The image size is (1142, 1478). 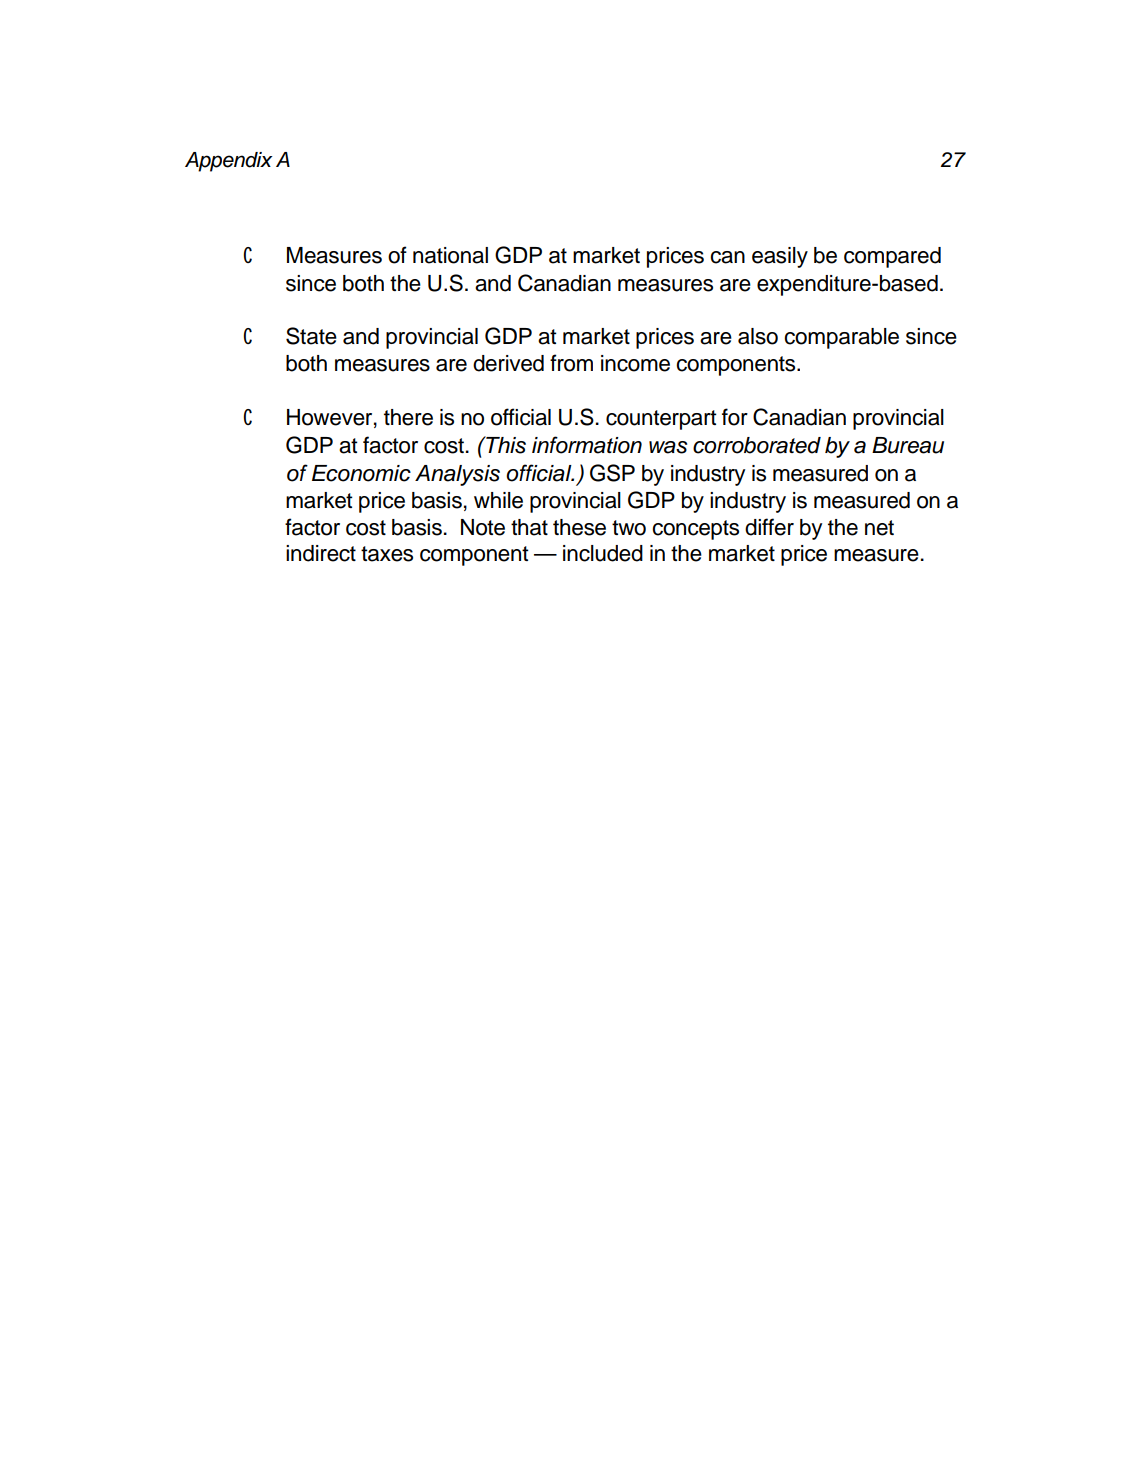 What do you see at coordinates (587, 445) in the page?
I see `information` at bounding box center [587, 445].
